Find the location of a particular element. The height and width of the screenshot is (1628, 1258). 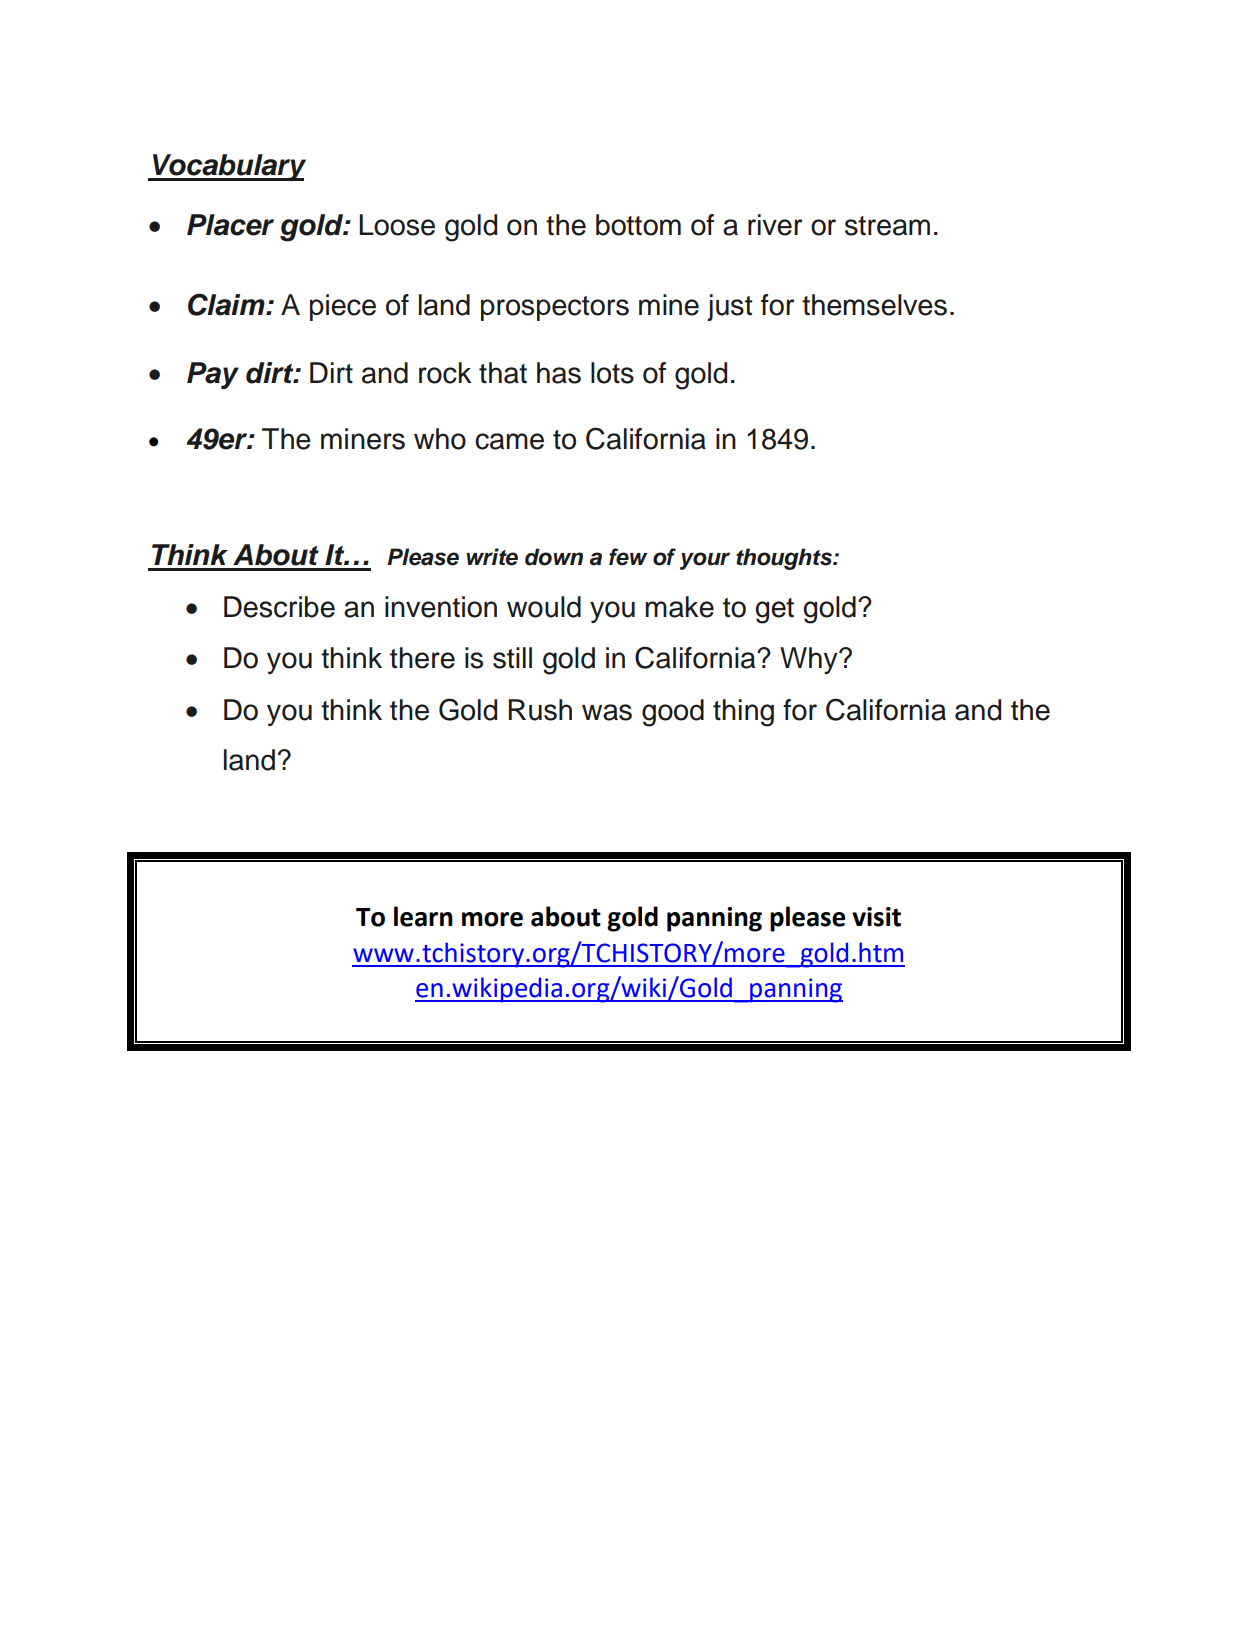

thoughts is located at coordinates (785, 559).
